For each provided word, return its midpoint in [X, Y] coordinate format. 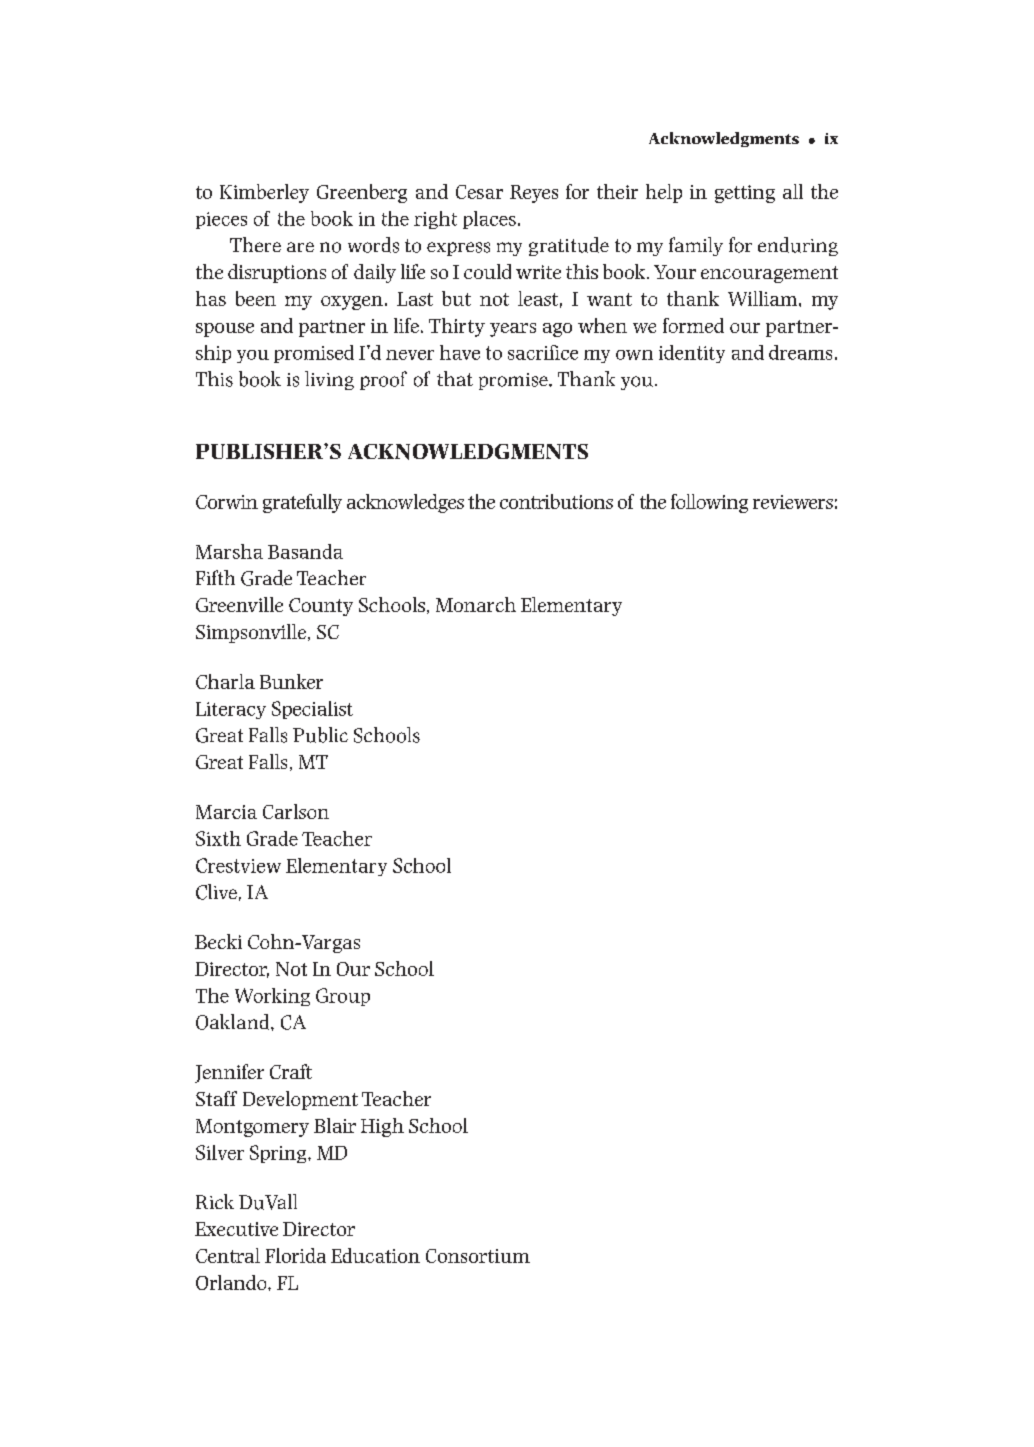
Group [343, 997]
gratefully [302, 503]
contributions [556, 501]
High [382, 1127]
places [489, 220]
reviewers [793, 502]
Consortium [478, 1256]
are [300, 247]
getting [745, 194]
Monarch [476, 604]
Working [272, 997]
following [709, 503]
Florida [295, 1255]
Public [320, 735]
